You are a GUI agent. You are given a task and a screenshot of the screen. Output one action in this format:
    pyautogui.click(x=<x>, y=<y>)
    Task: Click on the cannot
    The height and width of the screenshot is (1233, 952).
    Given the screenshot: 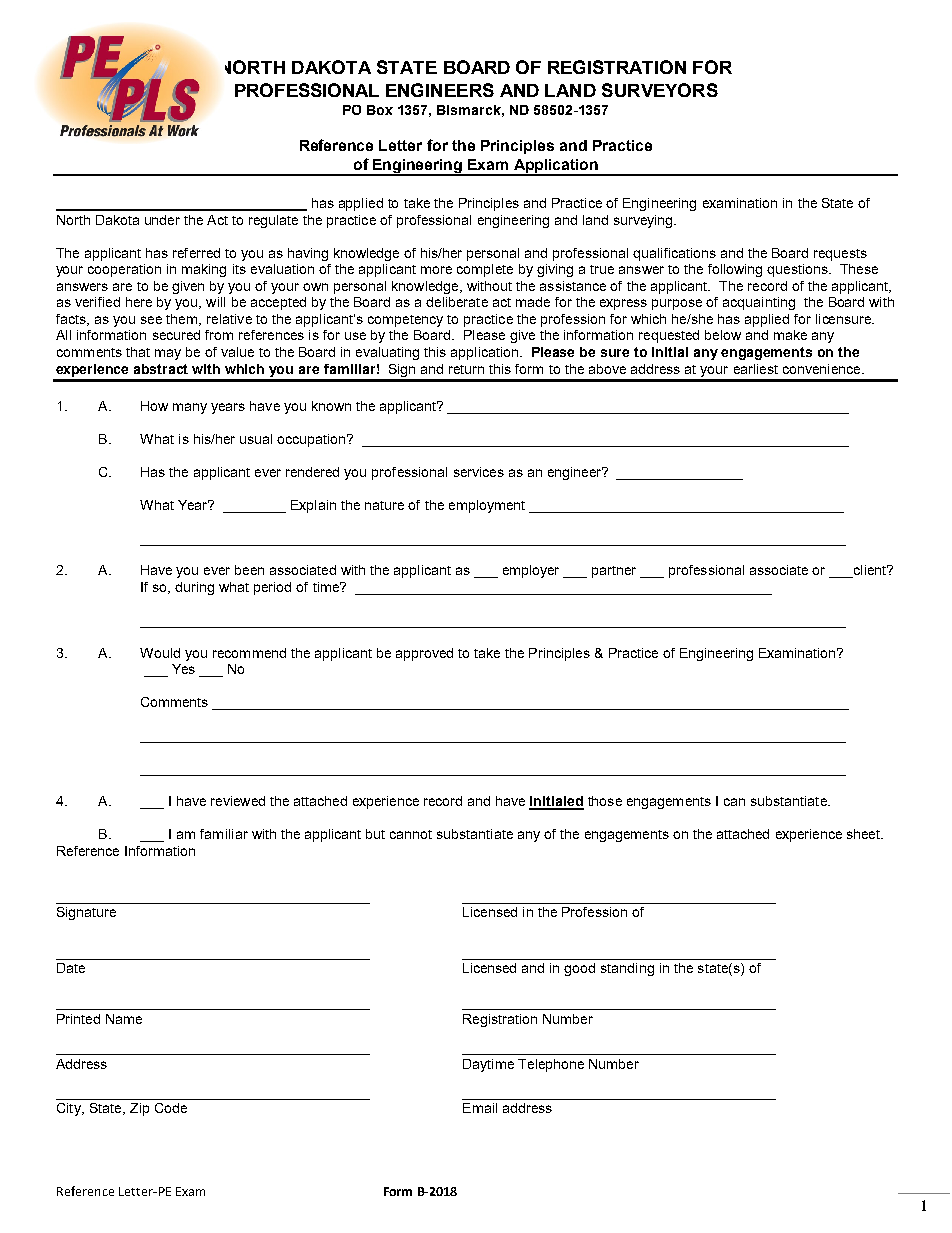 What is the action you would take?
    pyautogui.click(x=411, y=834)
